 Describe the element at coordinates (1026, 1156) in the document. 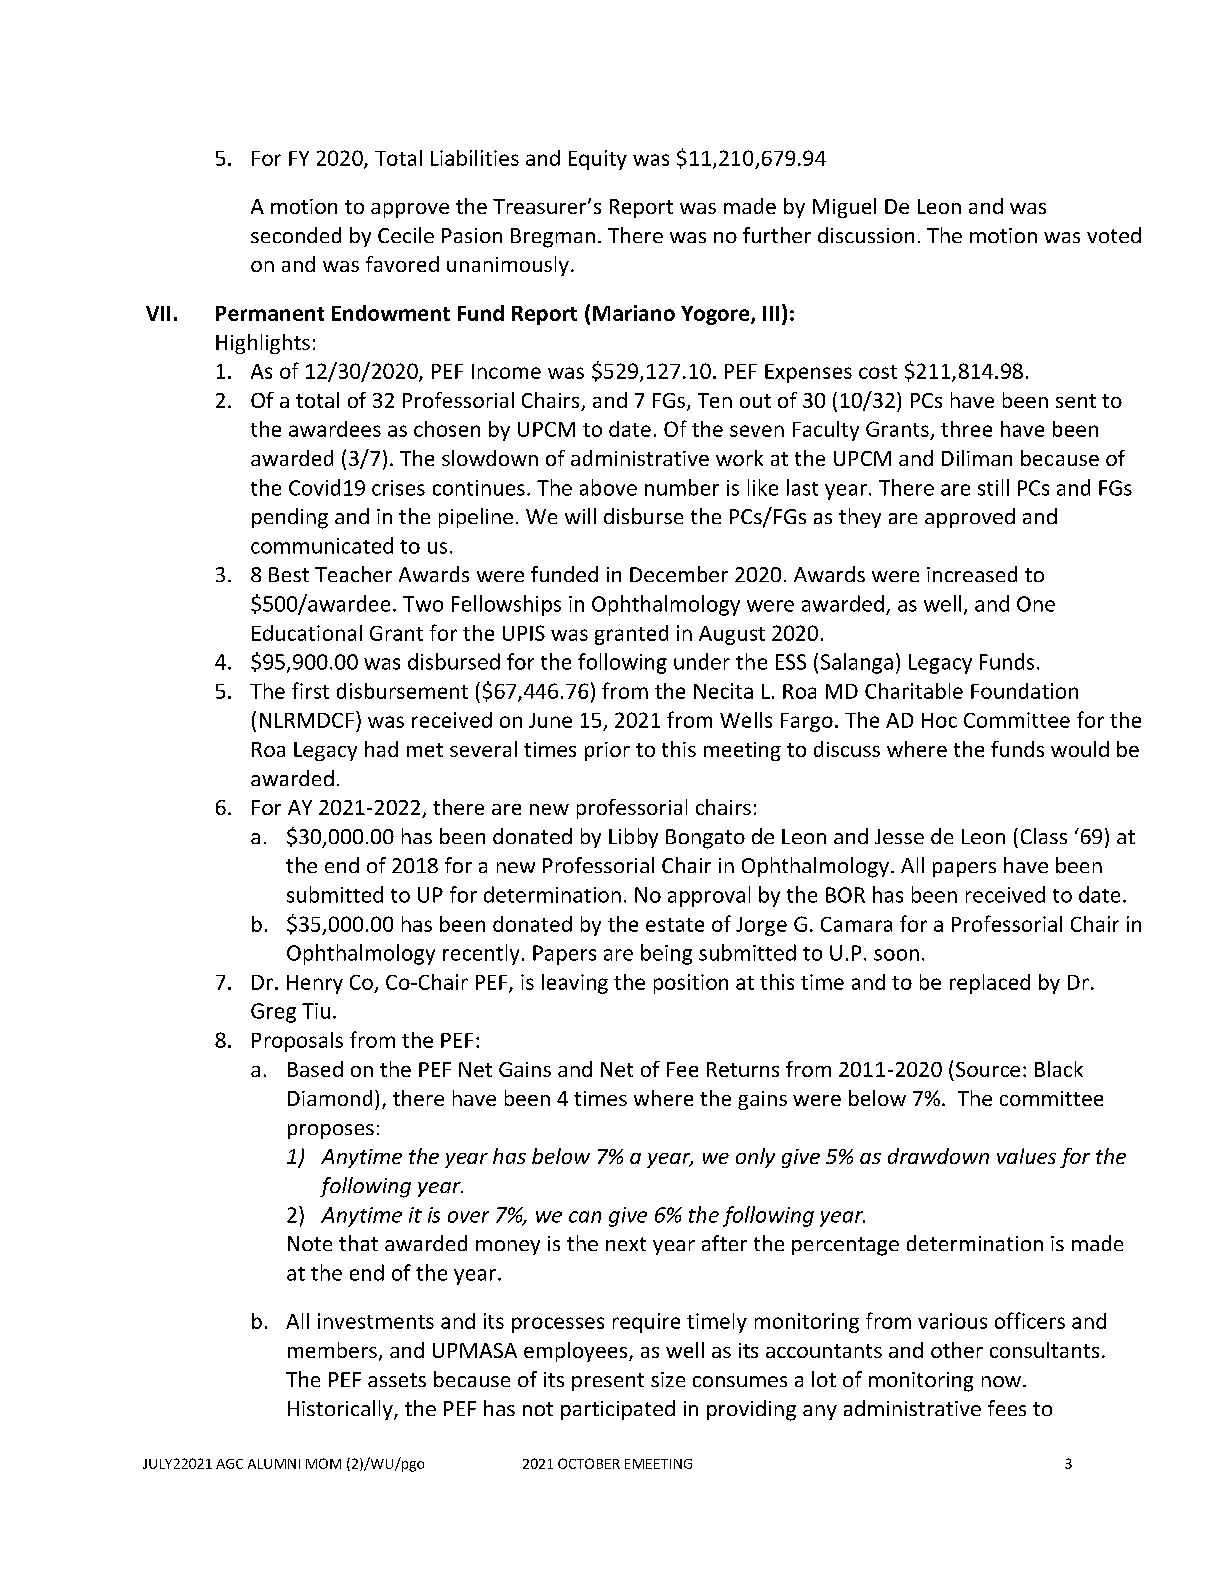

I see `values` at that location.
